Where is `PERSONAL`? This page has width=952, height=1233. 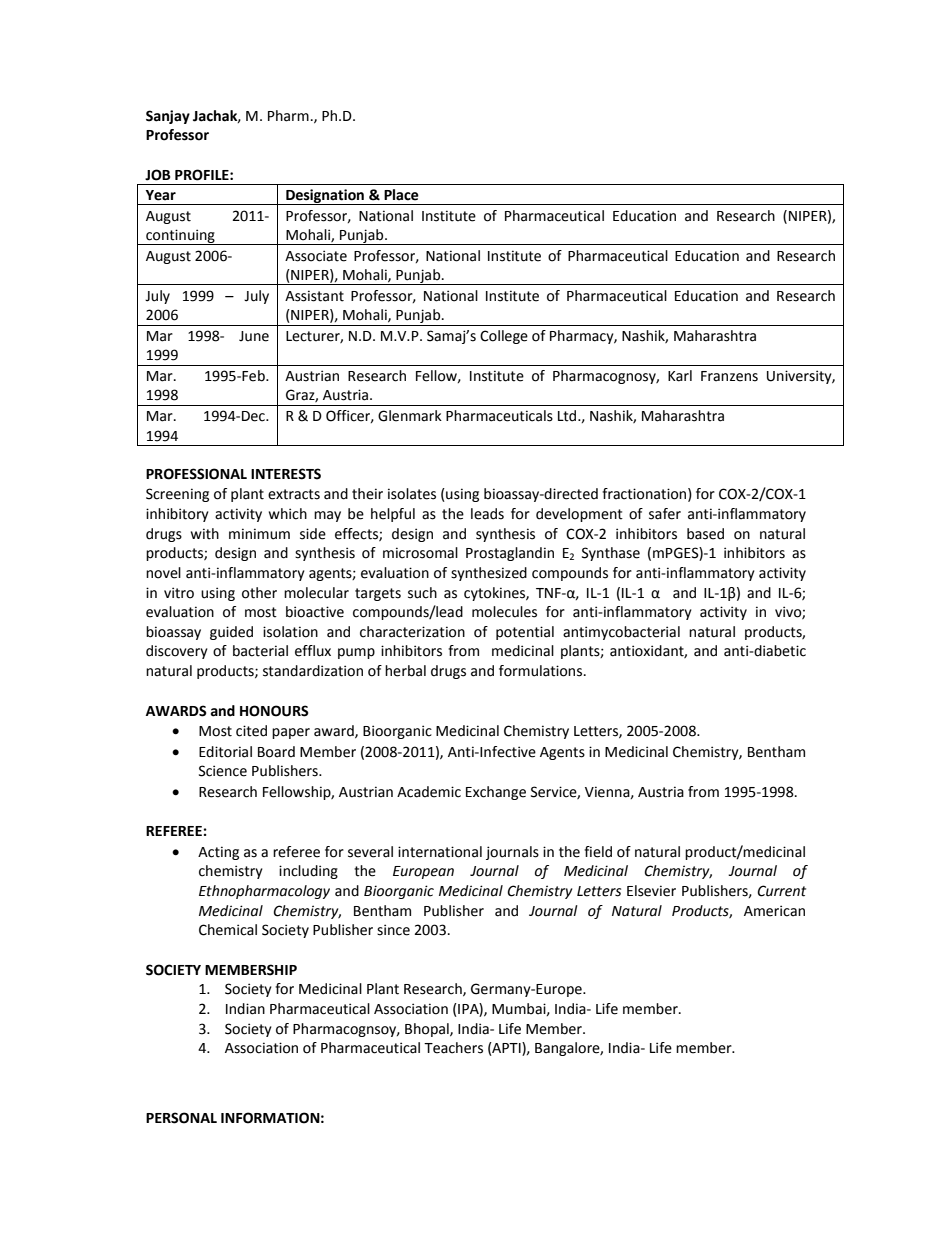
PERSONAL is located at coordinates (181, 1118).
